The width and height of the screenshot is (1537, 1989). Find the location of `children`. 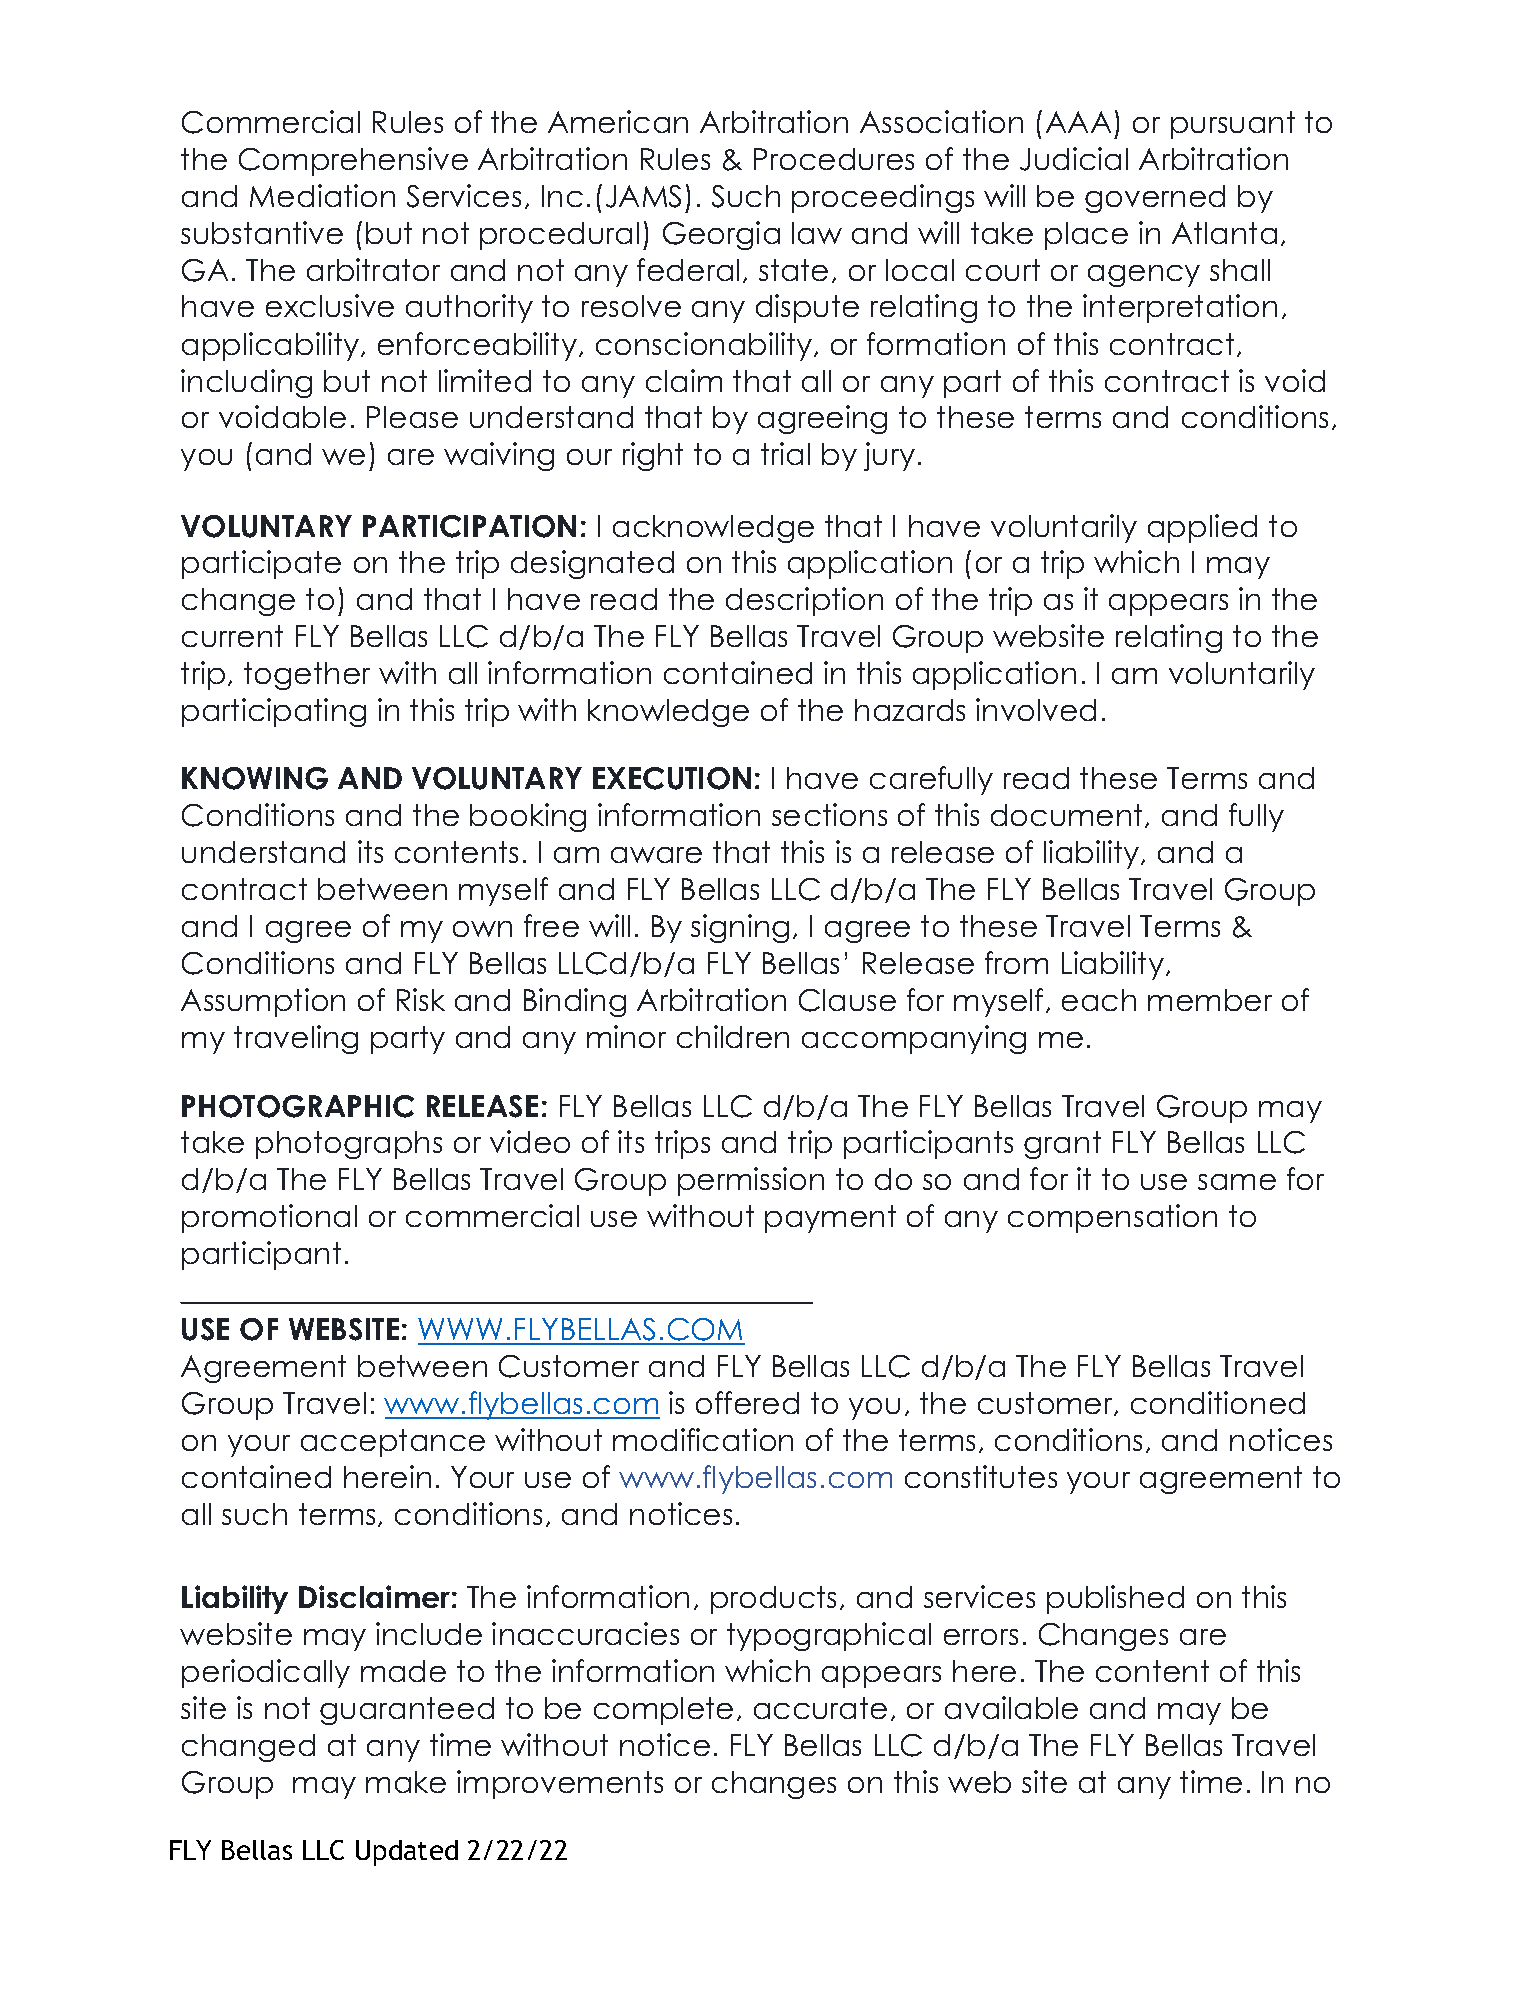

children is located at coordinates (733, 1036).
